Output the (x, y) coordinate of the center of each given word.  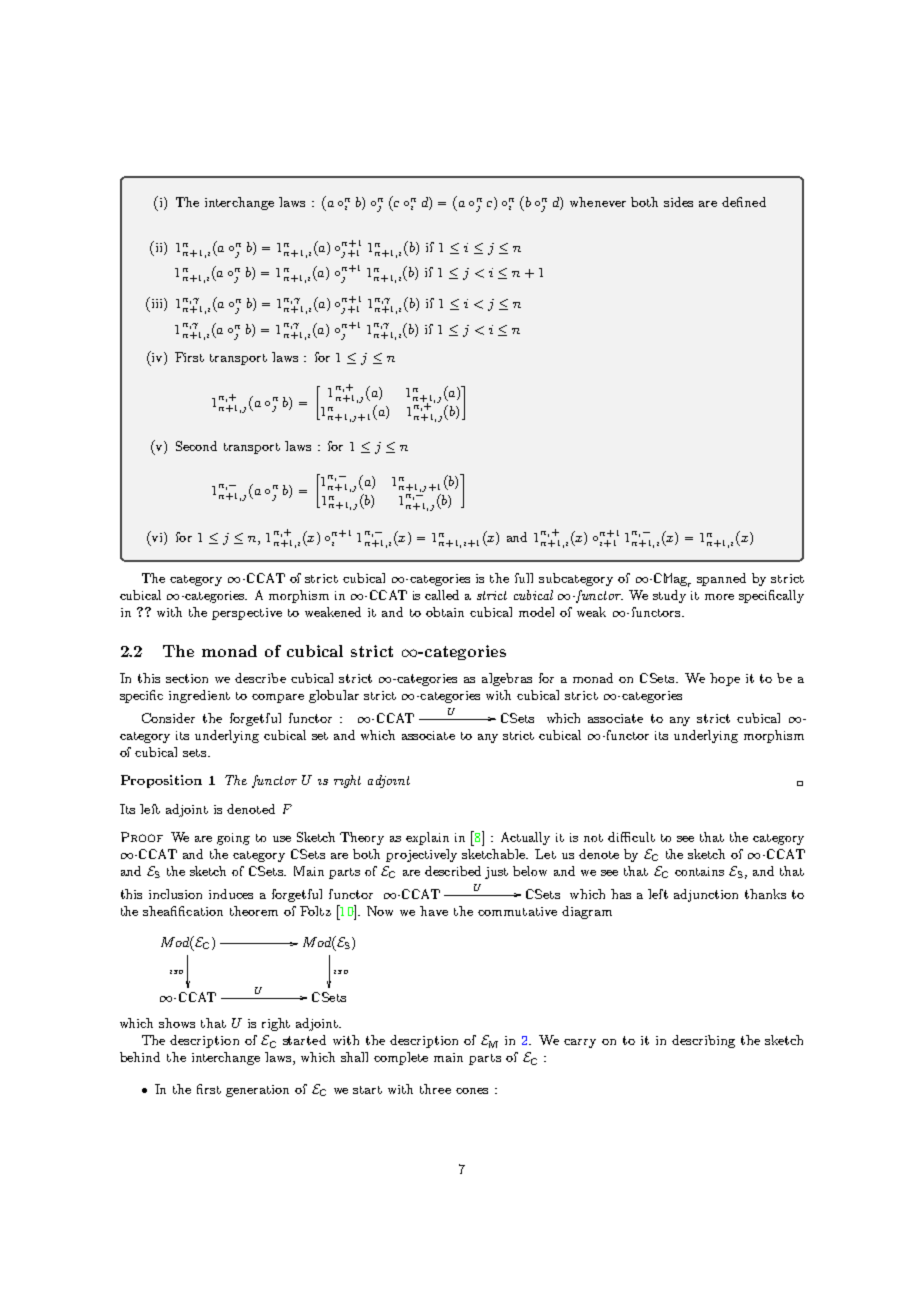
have (434, 911)
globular (334, 696)
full (524, 578)
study (669, 596)
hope (725, 679)
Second (196, 446)
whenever (598, 202)
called (442, 595)
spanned (721, 579)
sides (678, 202)
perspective (247, 614)
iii (157, 304)
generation (257, 1091)
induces (231, 894)
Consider (168, 718)
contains (699, 871)
